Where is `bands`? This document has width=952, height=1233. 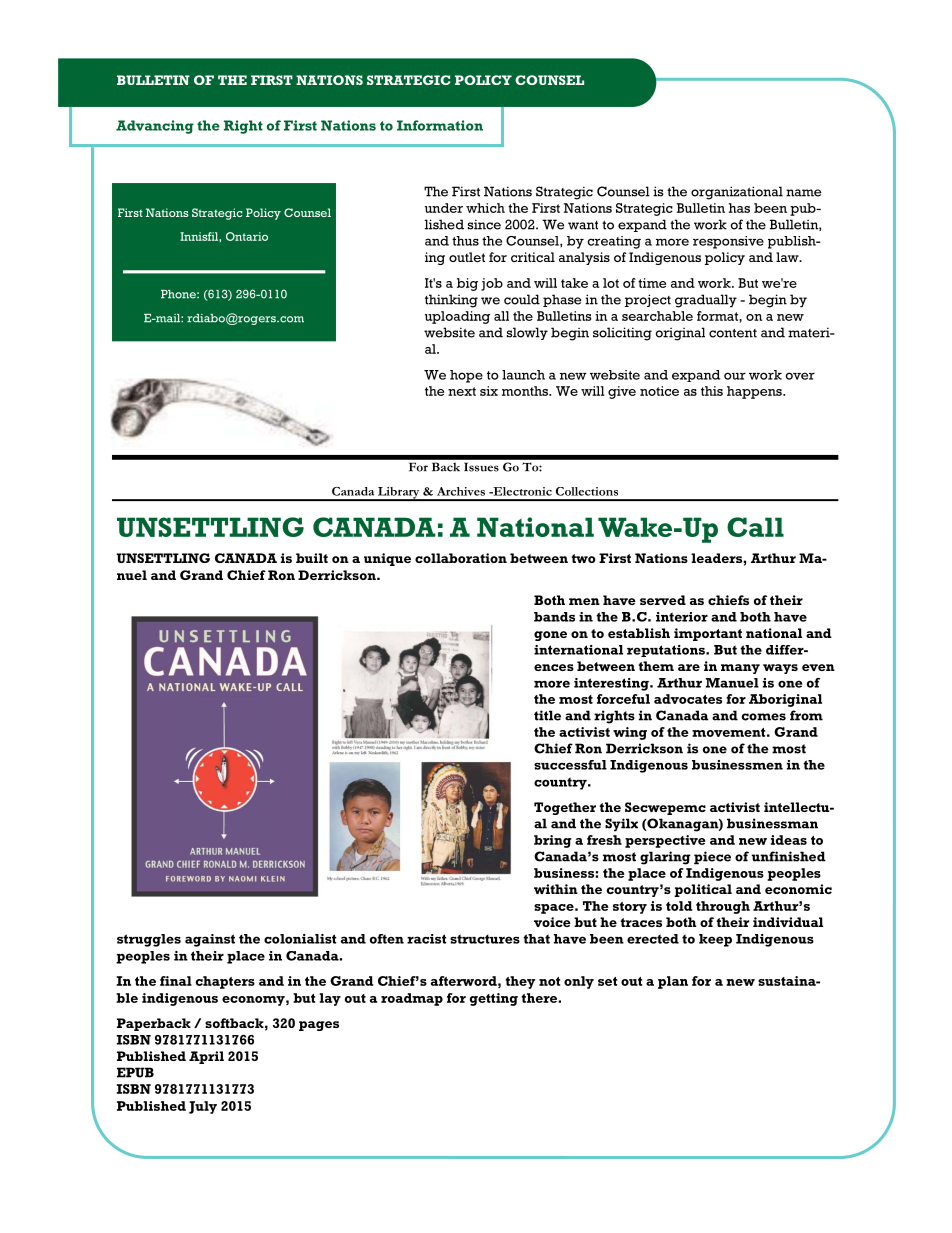 bands is located at coordinates (554, 617).
